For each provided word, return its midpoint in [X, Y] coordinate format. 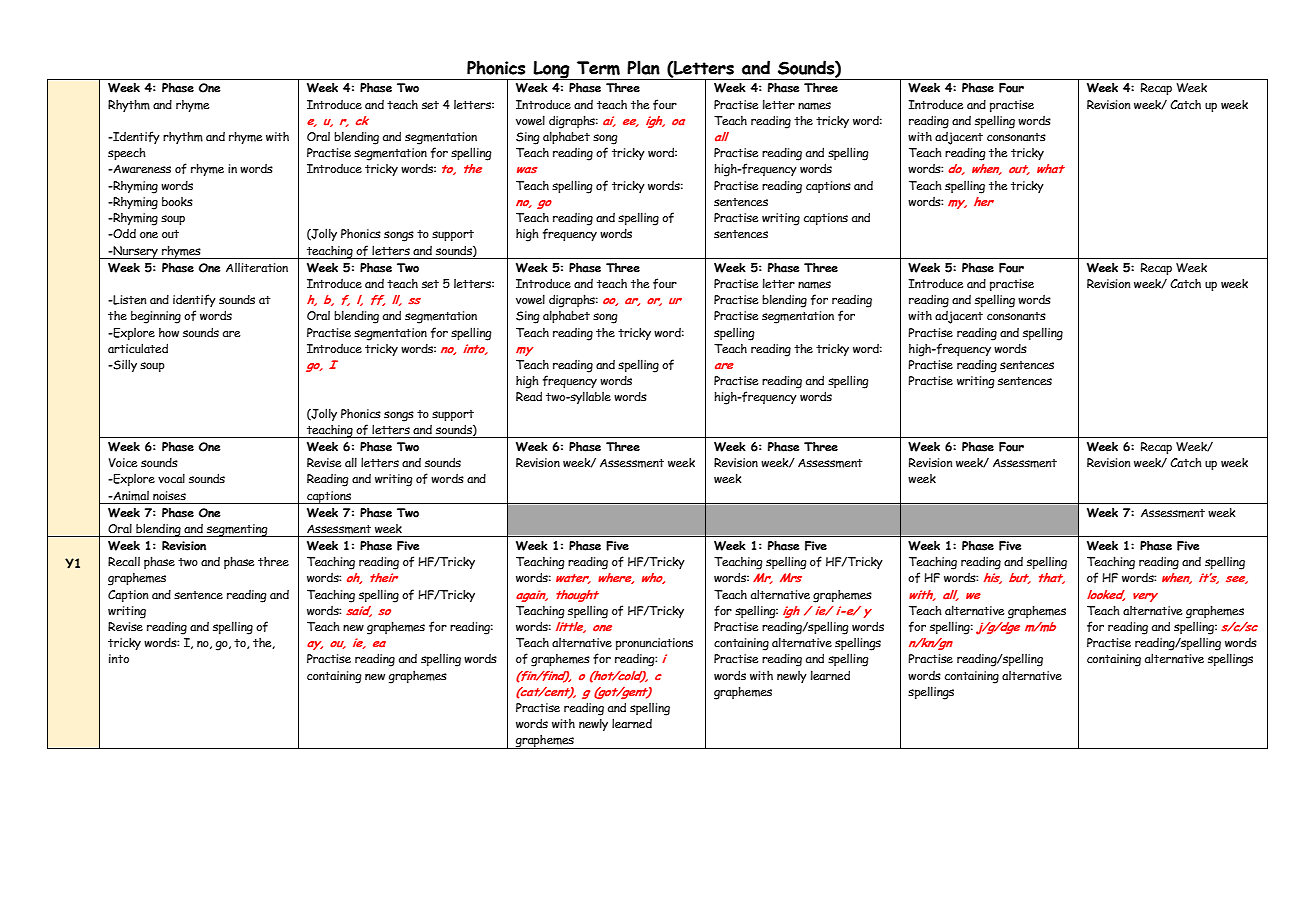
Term [598, 68]
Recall [124, 561]
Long [551, 70]
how [169, 332]
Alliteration [257, 267]
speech [127, 153]
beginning [156, 317]
